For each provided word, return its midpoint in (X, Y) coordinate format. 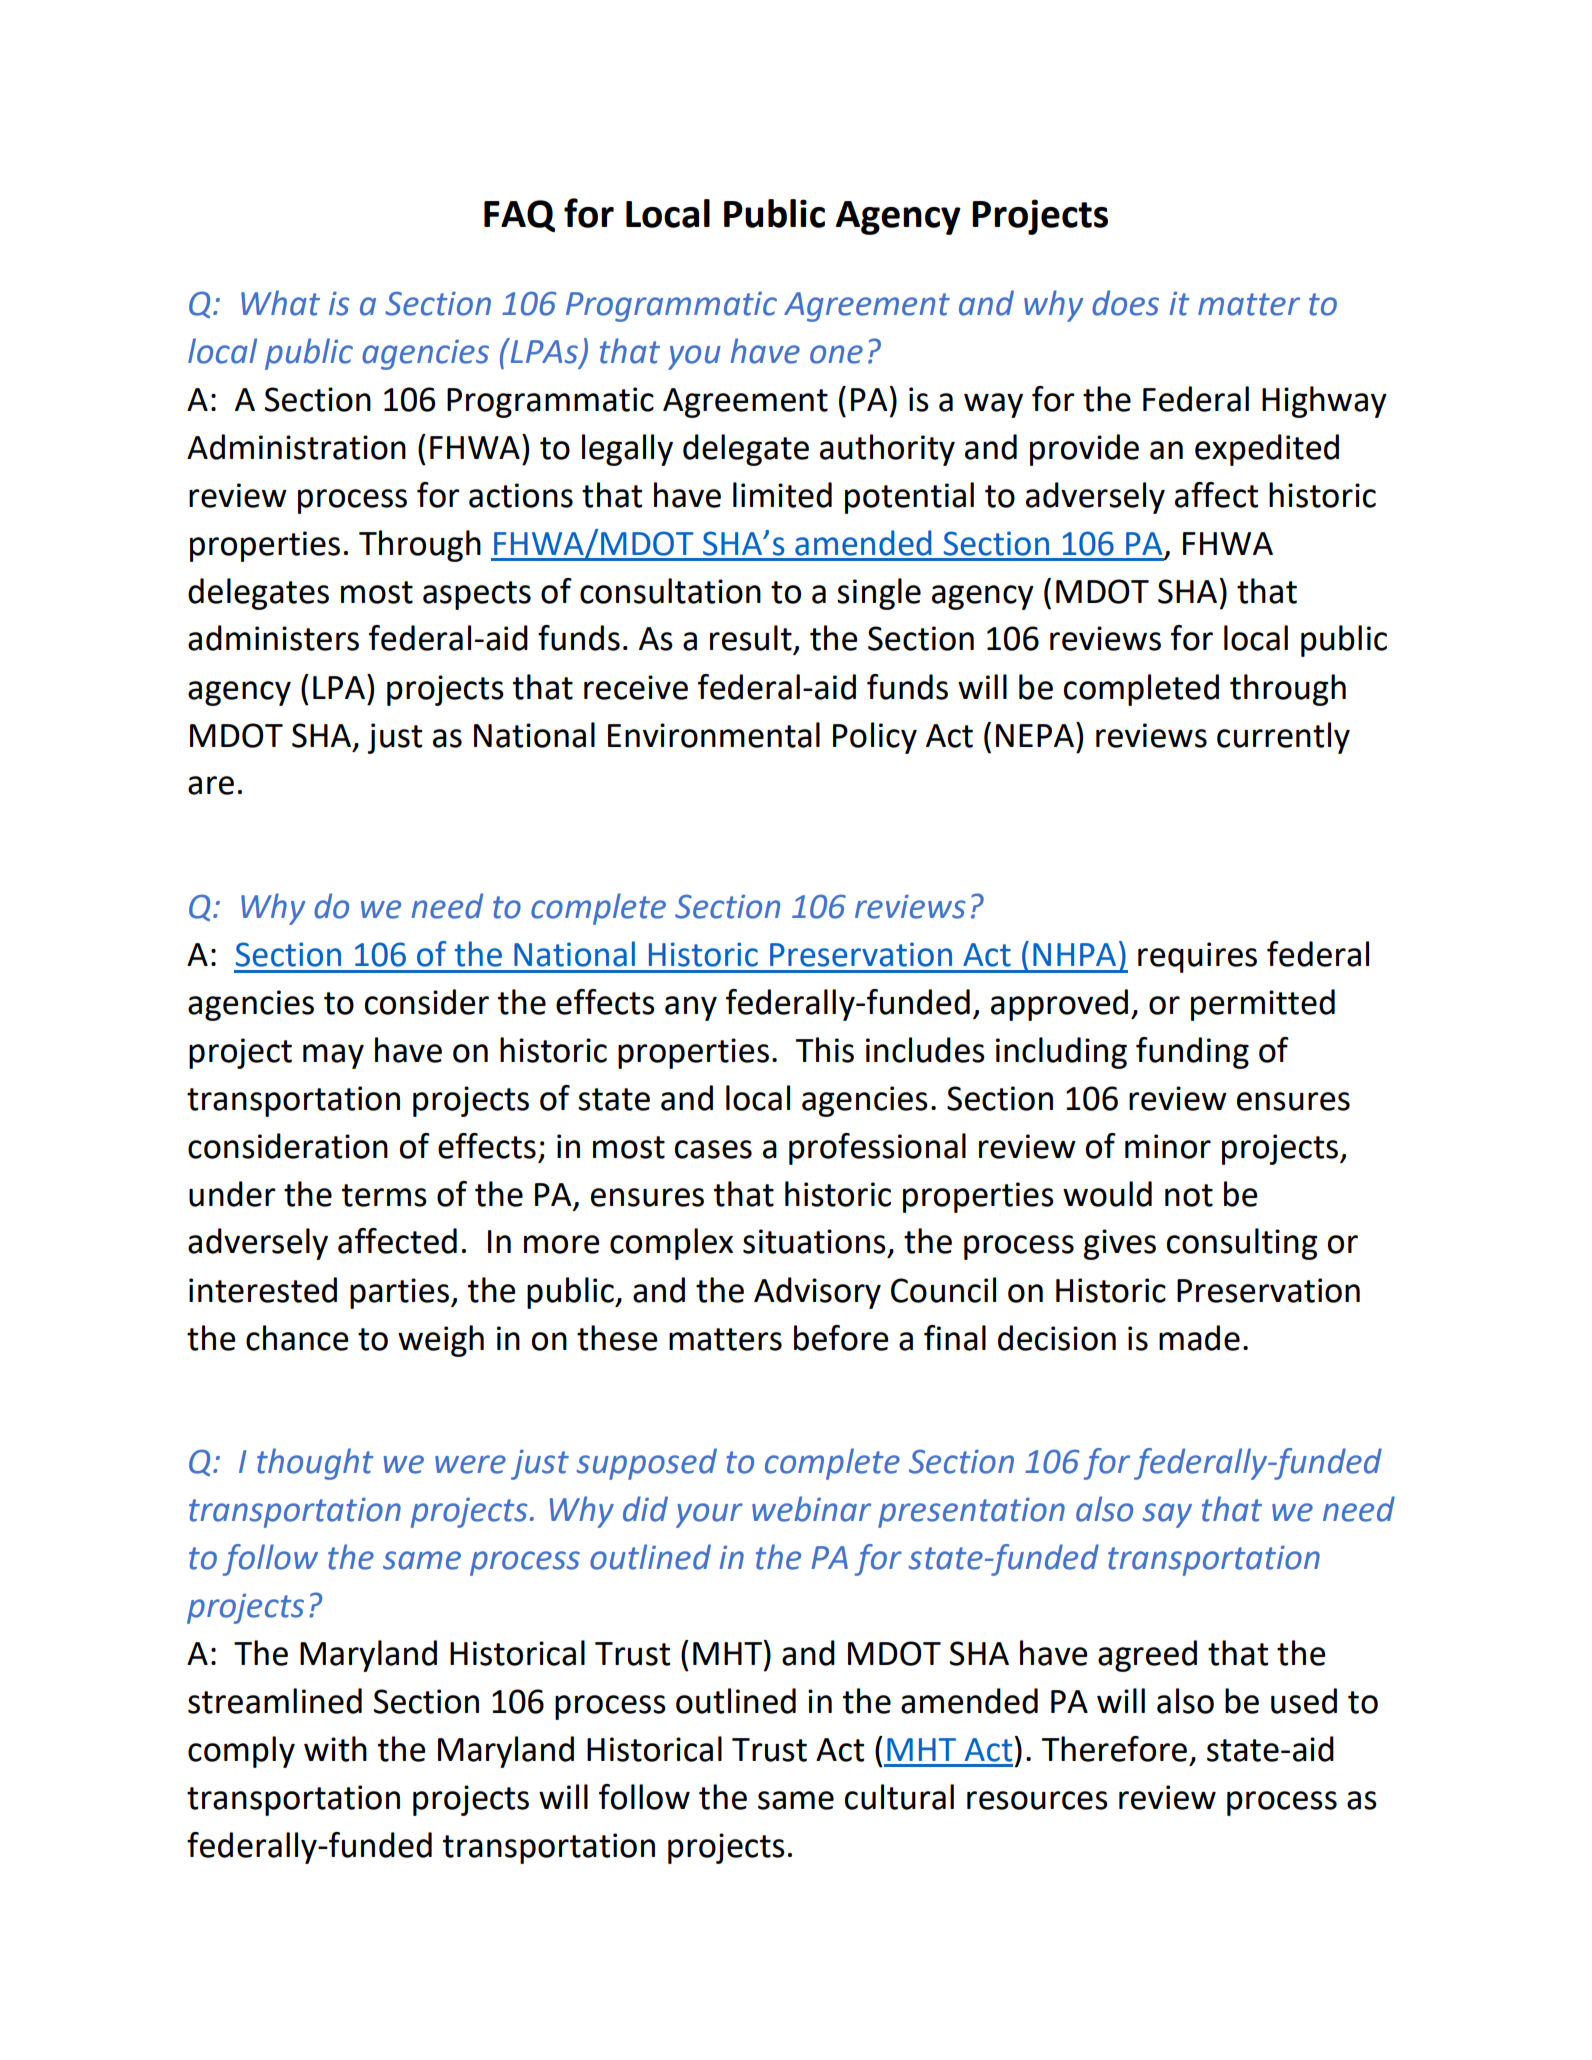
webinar (811, 1509)
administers (273, 638)
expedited (1267, 450)
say (1167, 1515)
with (335, 1749)
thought (315, 1464)
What (280, 303)
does (1125, 303)
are (211, 785)
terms (384, 1195)
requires (1197, 957)
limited (782, 495)
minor (1168, 1146)
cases (713, 1149)
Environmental (714, 735)
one (836, 354)
